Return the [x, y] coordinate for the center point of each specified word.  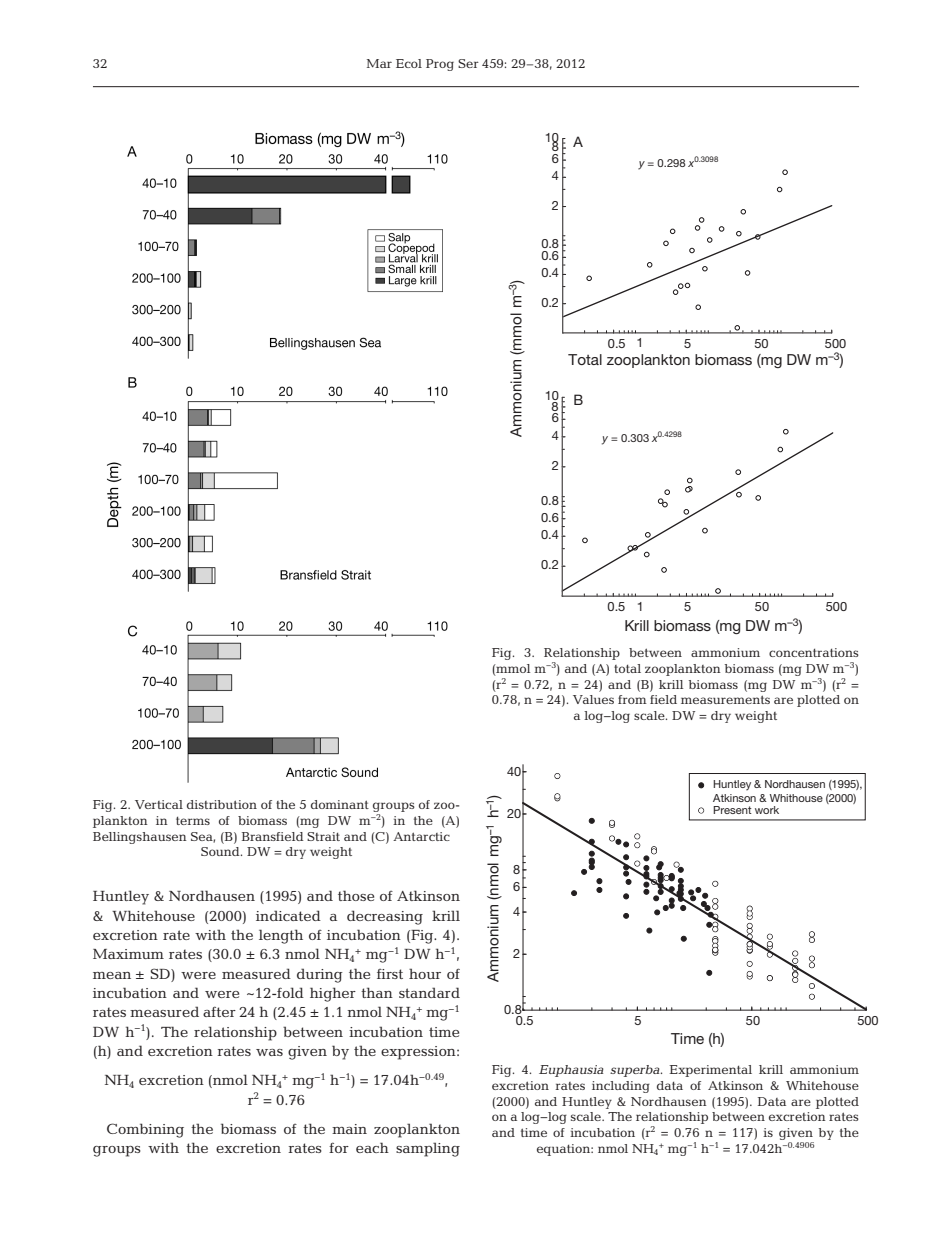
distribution [222, 804]
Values [593, 699]
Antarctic [421, 836]
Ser [468, 63]
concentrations [814, 652]
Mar [379, 63]
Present [732, 810]
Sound [221, 851]
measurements [725, 699]
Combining [145, 1130]
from [632, 699]
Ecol [409, 63]
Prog [440, 65]
